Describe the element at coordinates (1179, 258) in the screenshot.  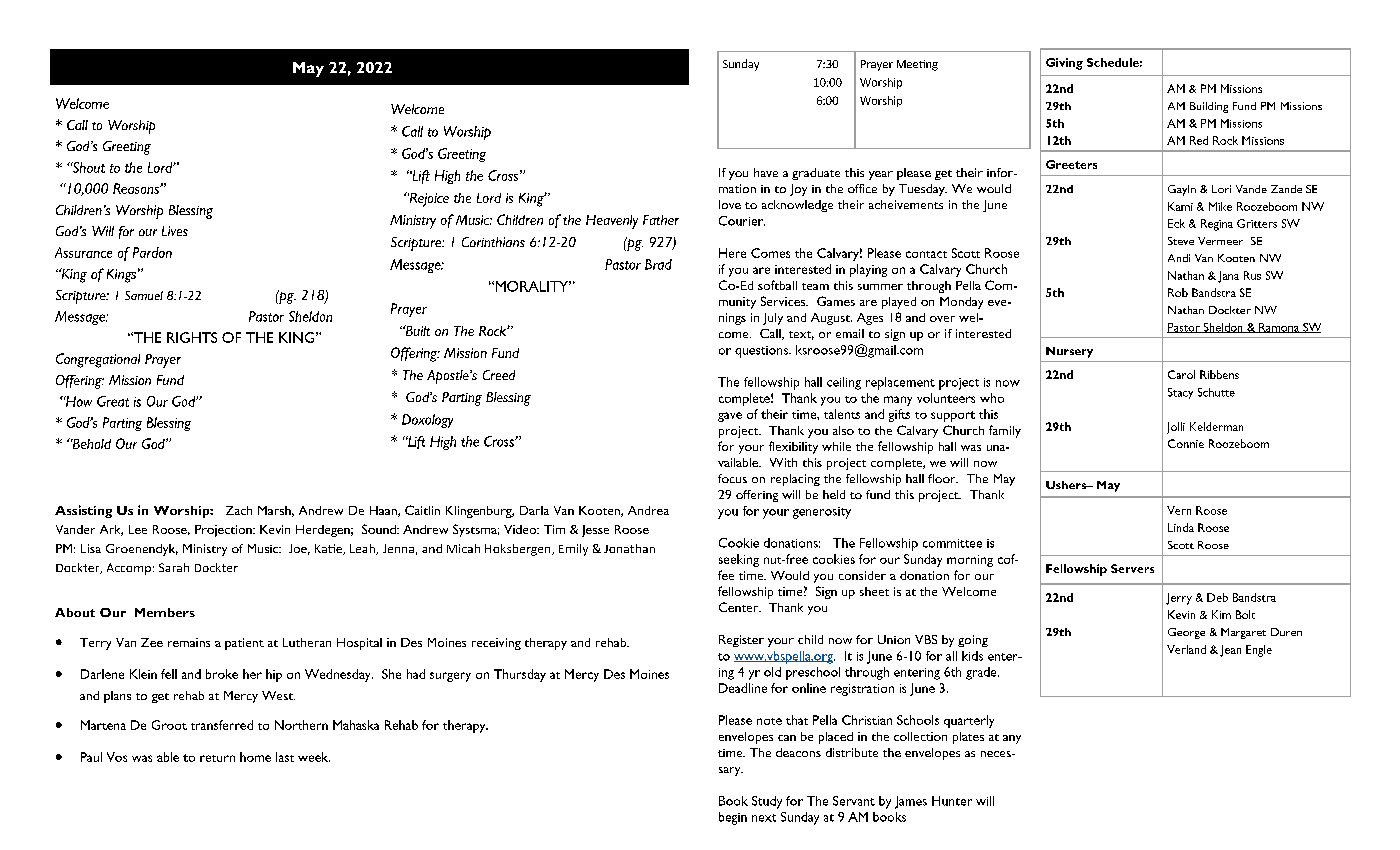
I see `Andi` at that location.
